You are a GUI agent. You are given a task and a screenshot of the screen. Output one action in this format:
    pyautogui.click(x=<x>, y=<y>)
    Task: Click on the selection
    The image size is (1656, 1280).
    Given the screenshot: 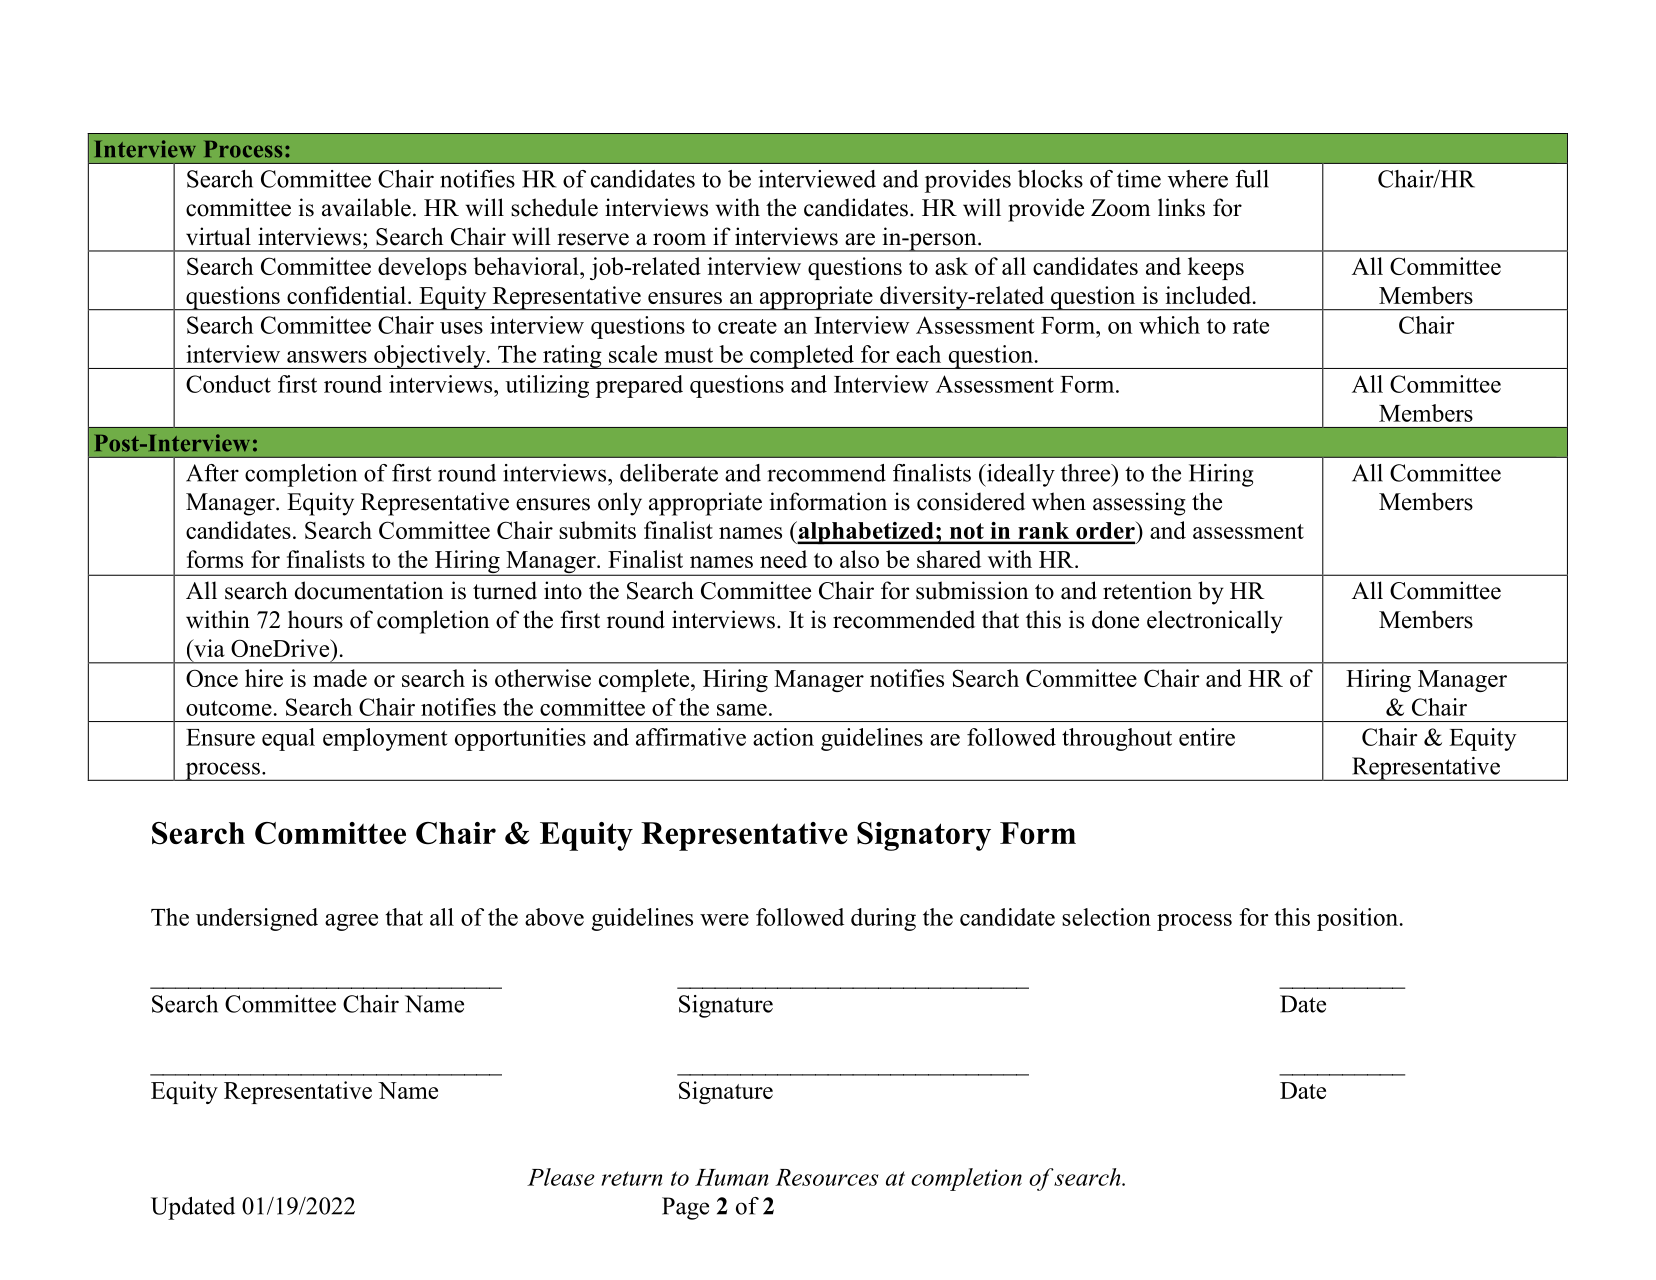 What is the action you would take?
    pyautogui.click(x=1106, y=917)
